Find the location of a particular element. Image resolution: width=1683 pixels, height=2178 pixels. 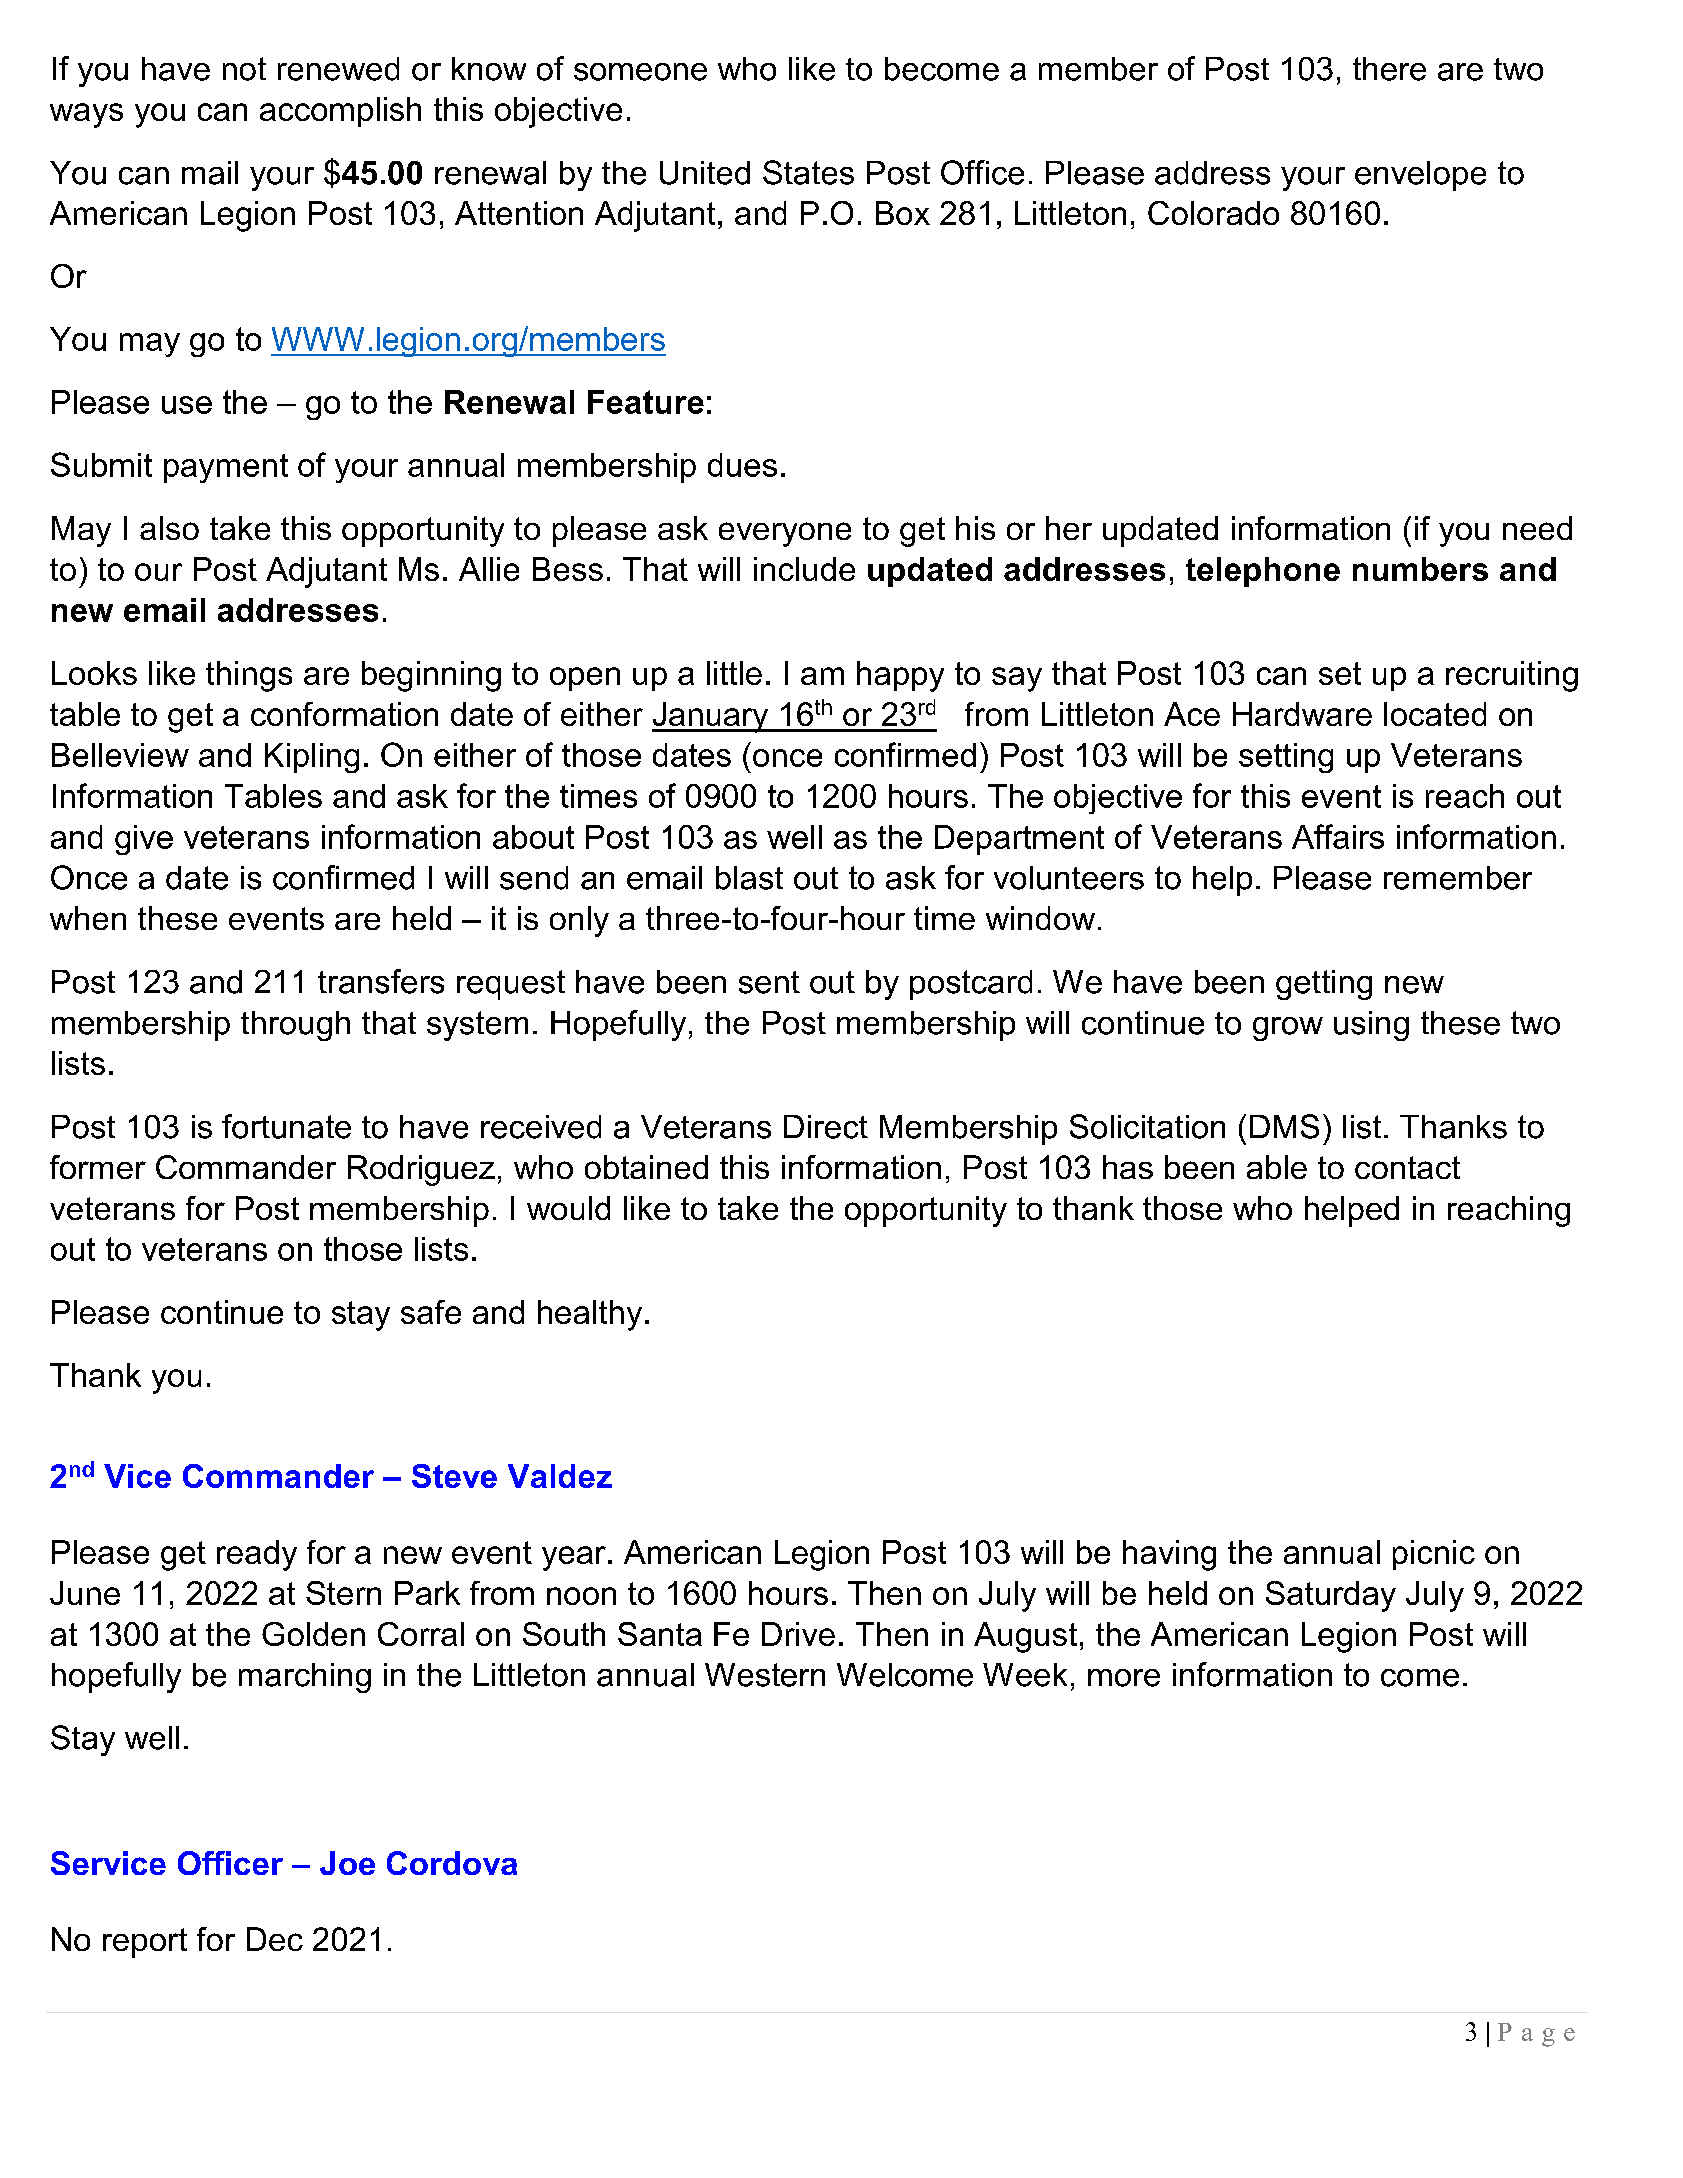

payment is located at coordinates (226, 468).
